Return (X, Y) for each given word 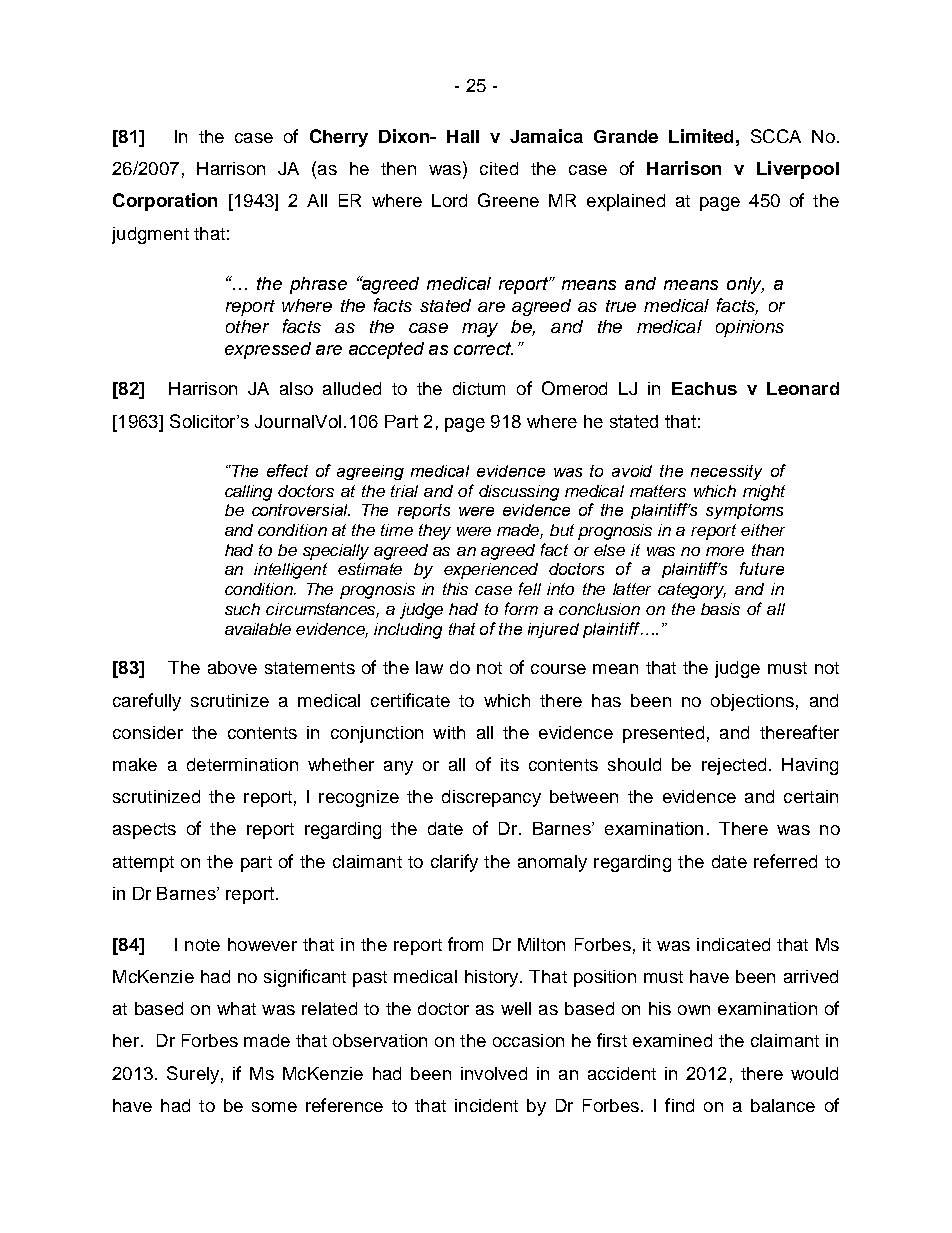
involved (494, 1073)
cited (499, 168)
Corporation (165, 202)
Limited (701, 136)
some (274, 1107)
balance (783, 1105)
